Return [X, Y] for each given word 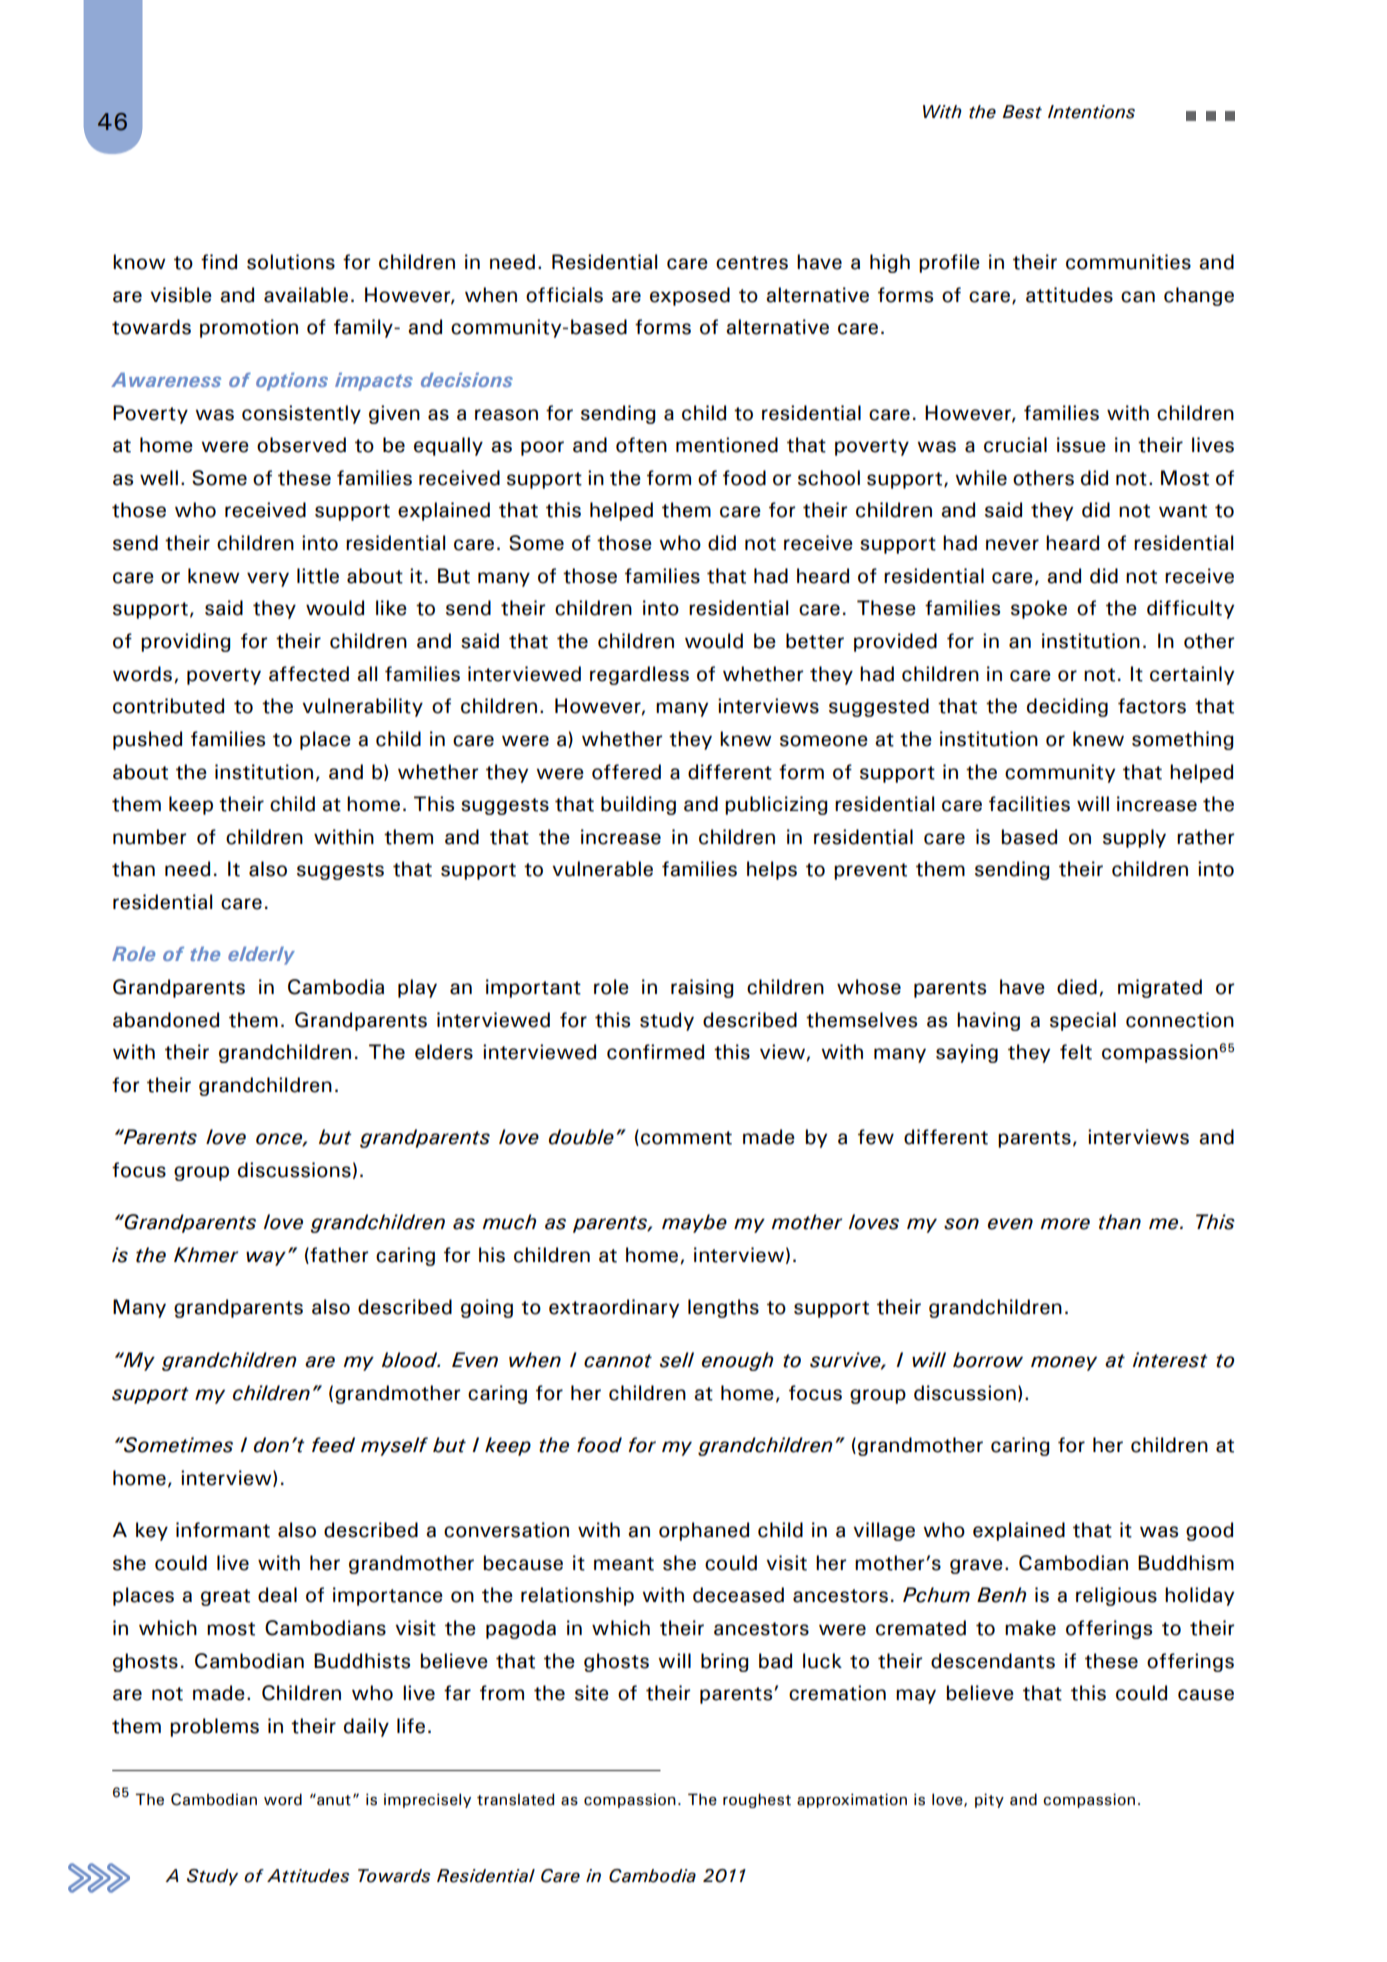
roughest [757, 1800]
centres [752, 263]
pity [989, 1800]
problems [214, 1727]
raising [702, 988]
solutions [291, 262]
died [1077, 987]
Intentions [1091, 112]
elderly [261, 955]
